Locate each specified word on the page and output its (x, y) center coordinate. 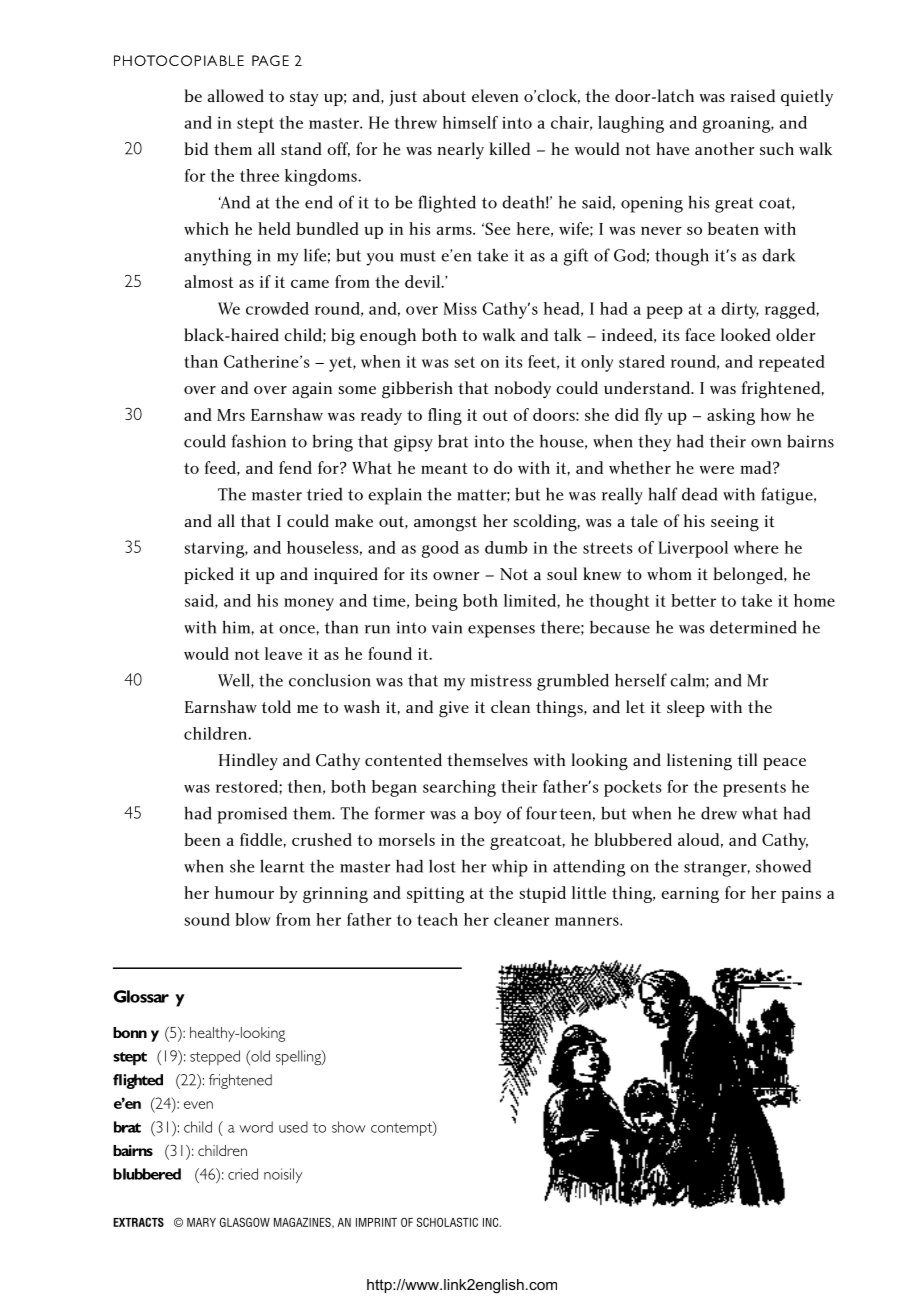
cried (243, 1174)
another (725, 148)
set (464, 362)
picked (209, 575)
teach (437, 919)
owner (456, 576)
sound (207, 919)
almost (209, 281)
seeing (735, 523)
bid (196, 148)
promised (252, 815)
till (747, 759)
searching (459, 788)
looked (746, 334)
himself (470, 122)
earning (690, 895)
